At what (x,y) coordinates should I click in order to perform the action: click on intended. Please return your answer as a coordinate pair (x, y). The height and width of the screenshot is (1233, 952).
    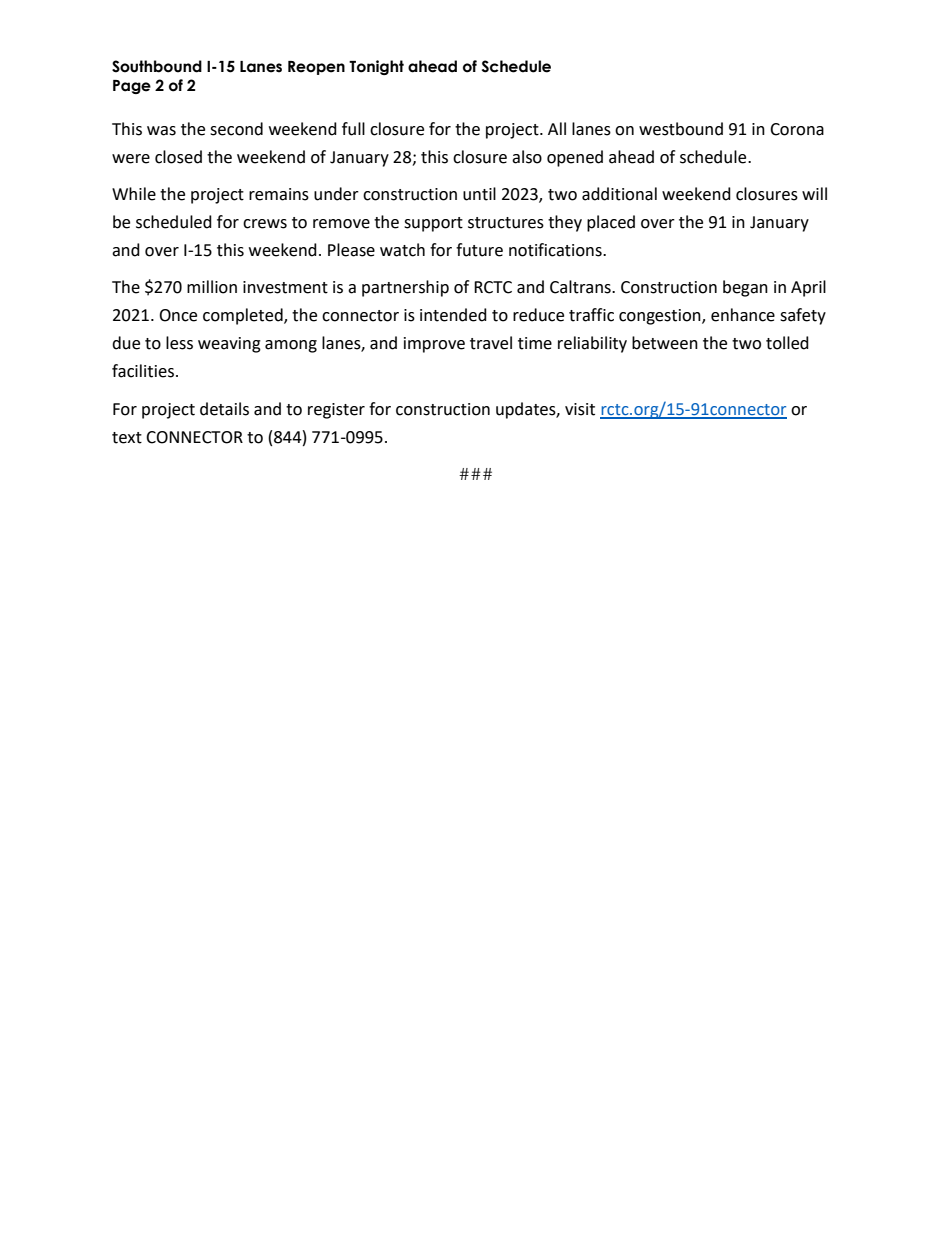
    Looking at the image, I should click on (453, 315).
